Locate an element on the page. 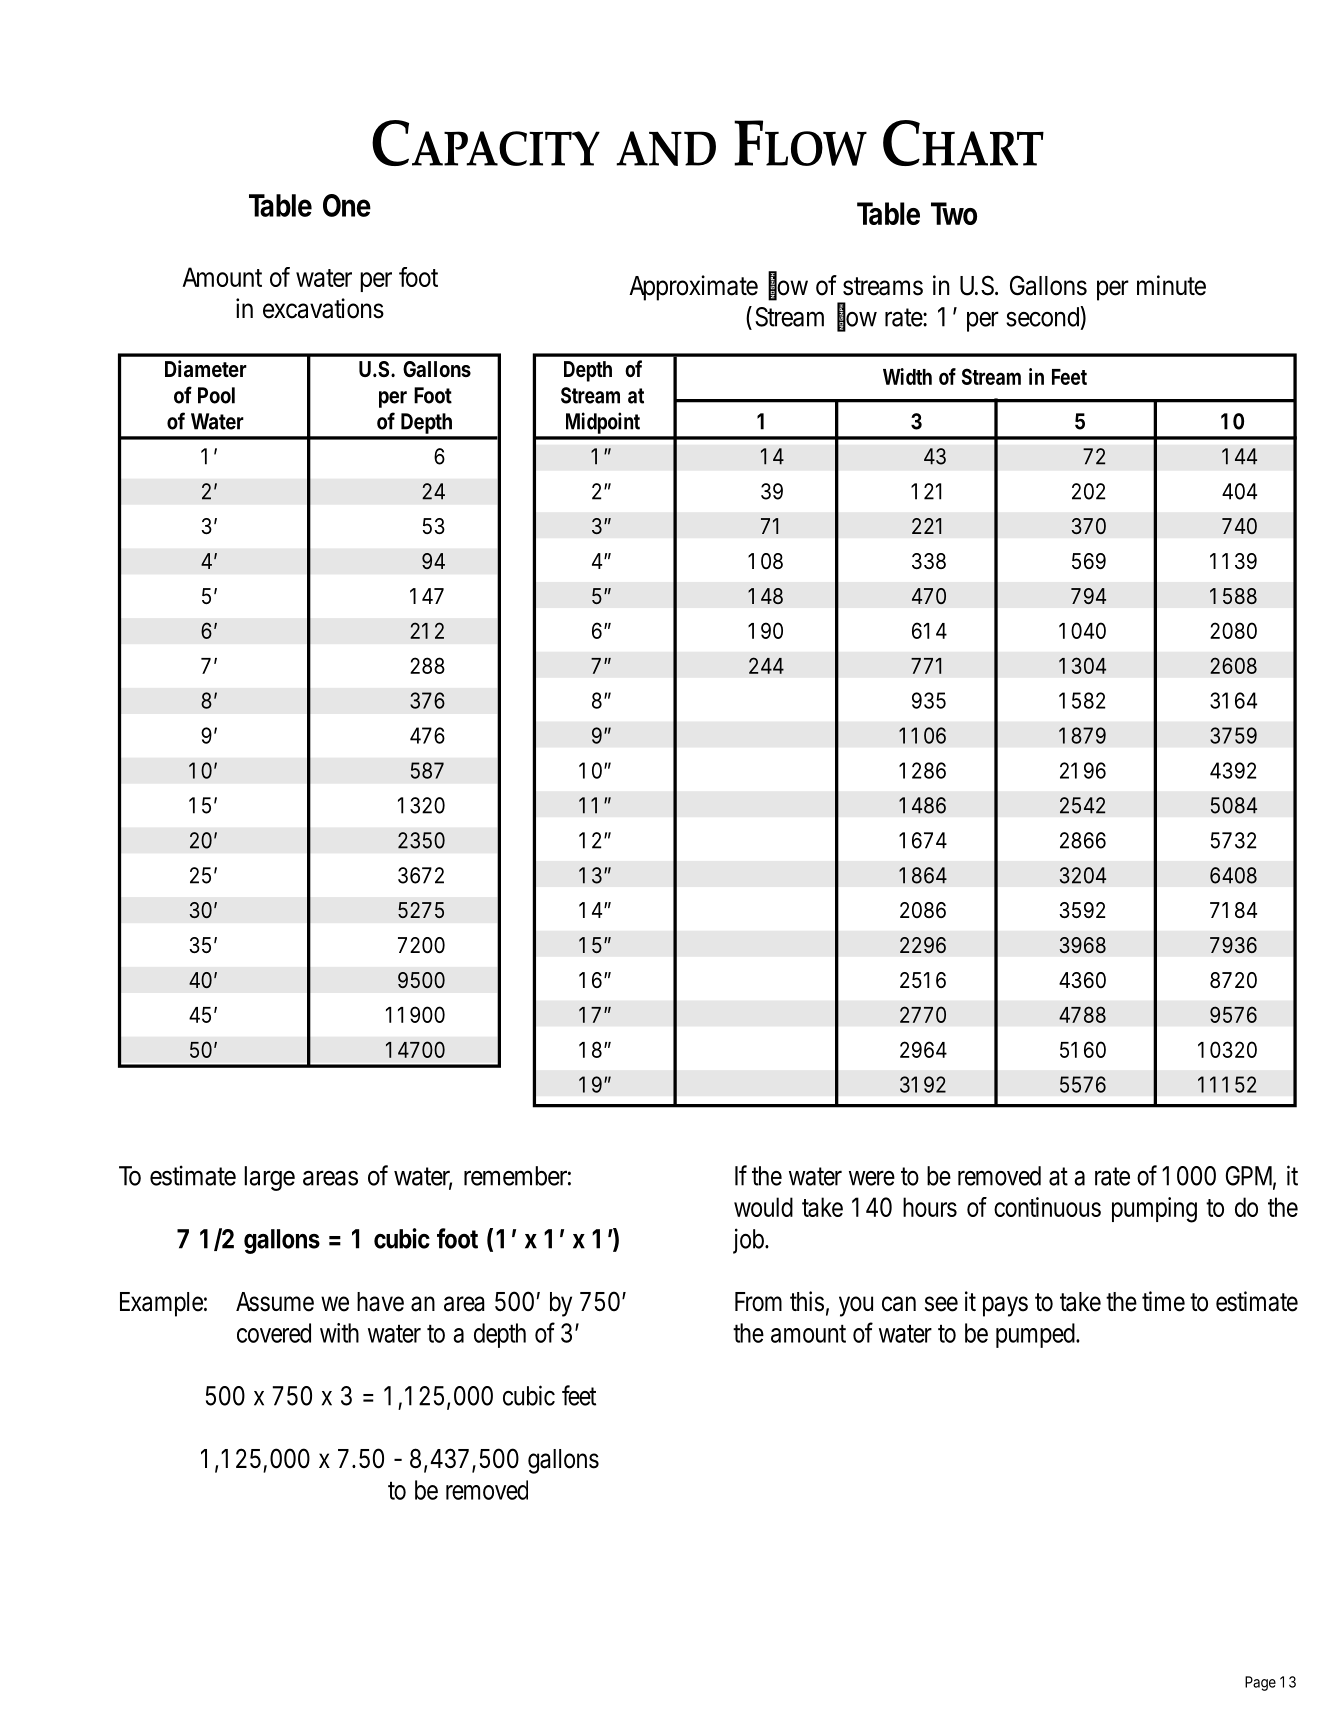 This image has height=1728, width=1336. One is located at coordinates (347, 205).
